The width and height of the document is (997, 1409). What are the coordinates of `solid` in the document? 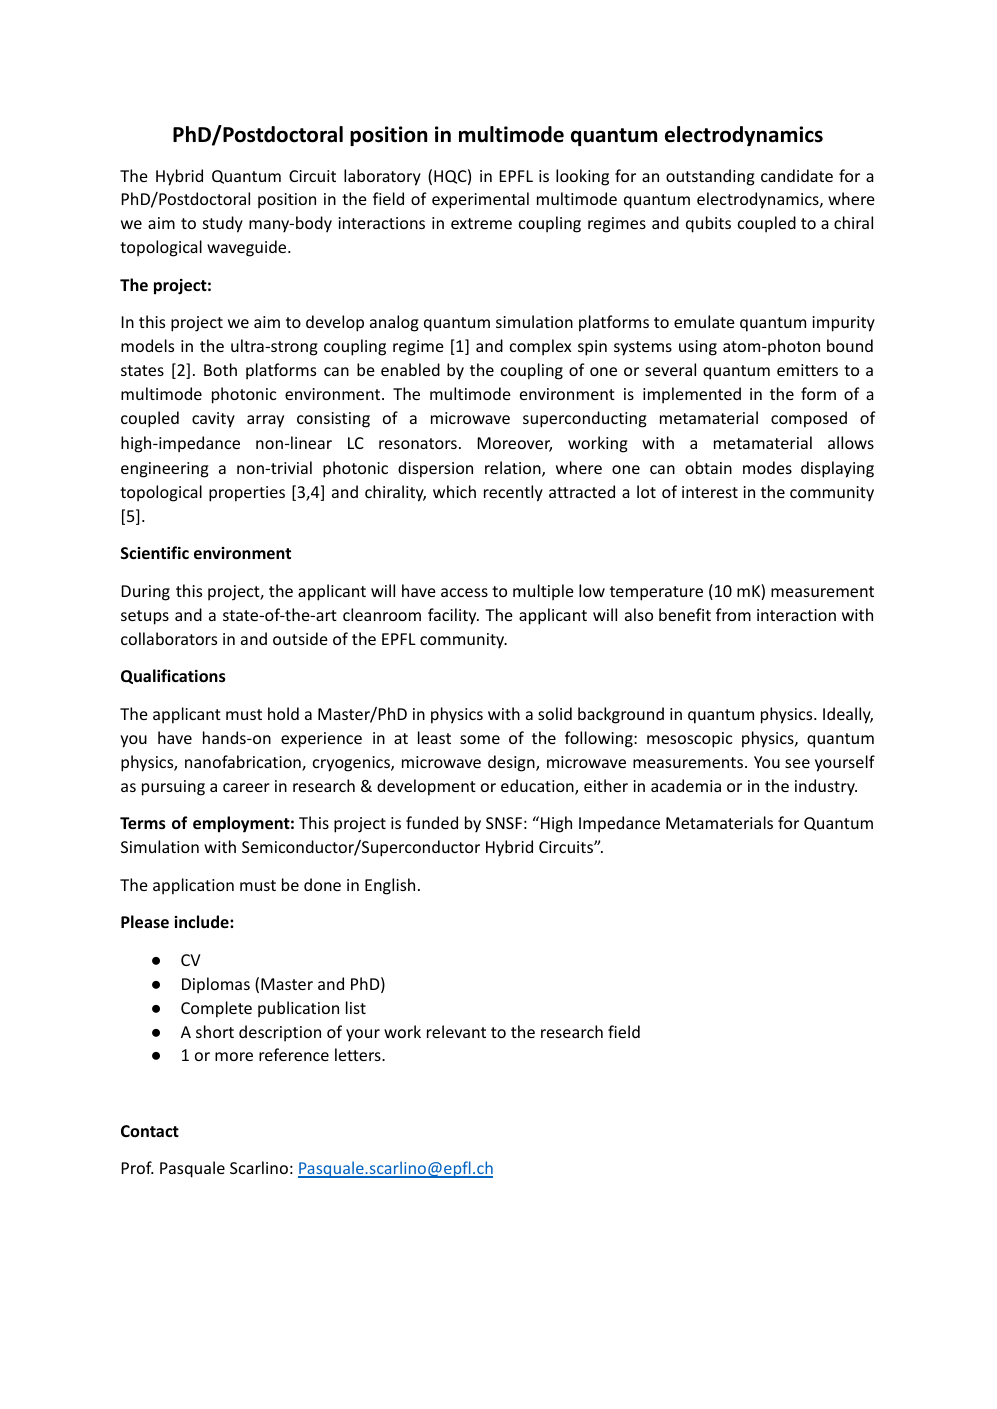 It's located at (555, 713).
